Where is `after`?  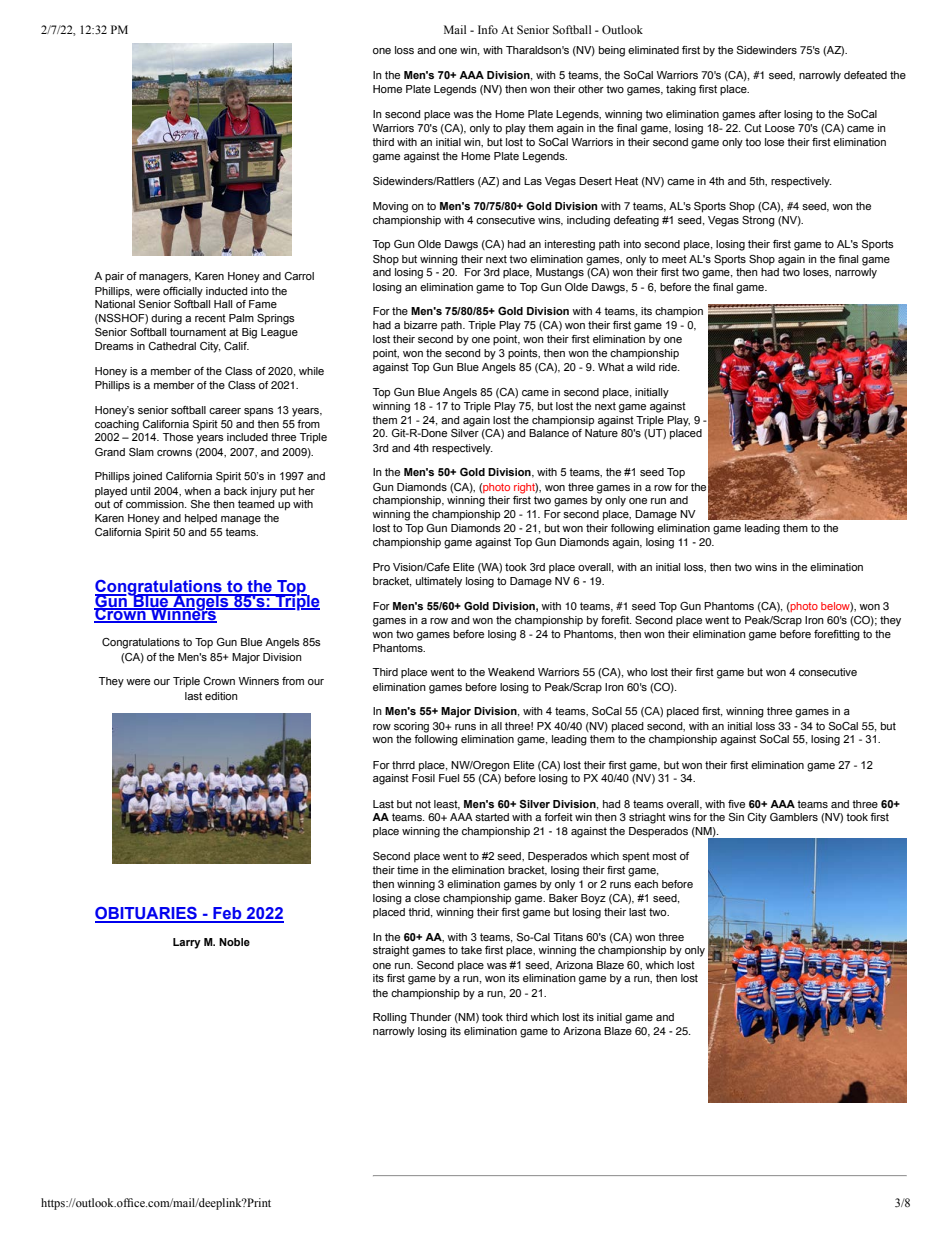 after is located at coordinates (770, 114).
